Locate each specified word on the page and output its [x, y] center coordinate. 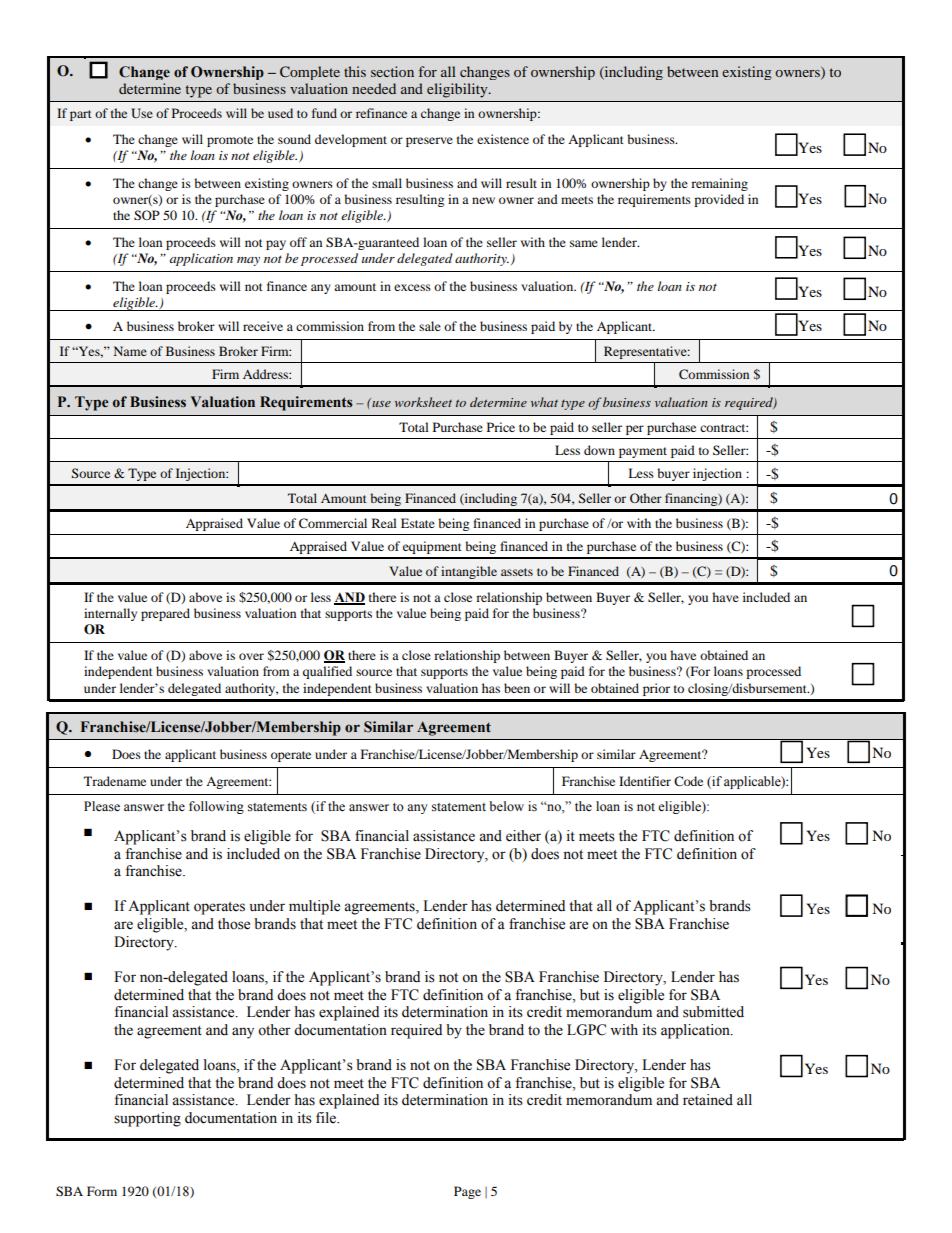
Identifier [645, 781]
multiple [314, 907]
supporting [147, 1119]
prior [656, 689]
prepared [165, 614]
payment [643, 452]
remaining [719, 184]
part [81, 115]
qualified [327, 672]
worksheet [423, 402]
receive [263, 326]
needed [374, 88]
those [234, 924]
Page [467, 1192]
